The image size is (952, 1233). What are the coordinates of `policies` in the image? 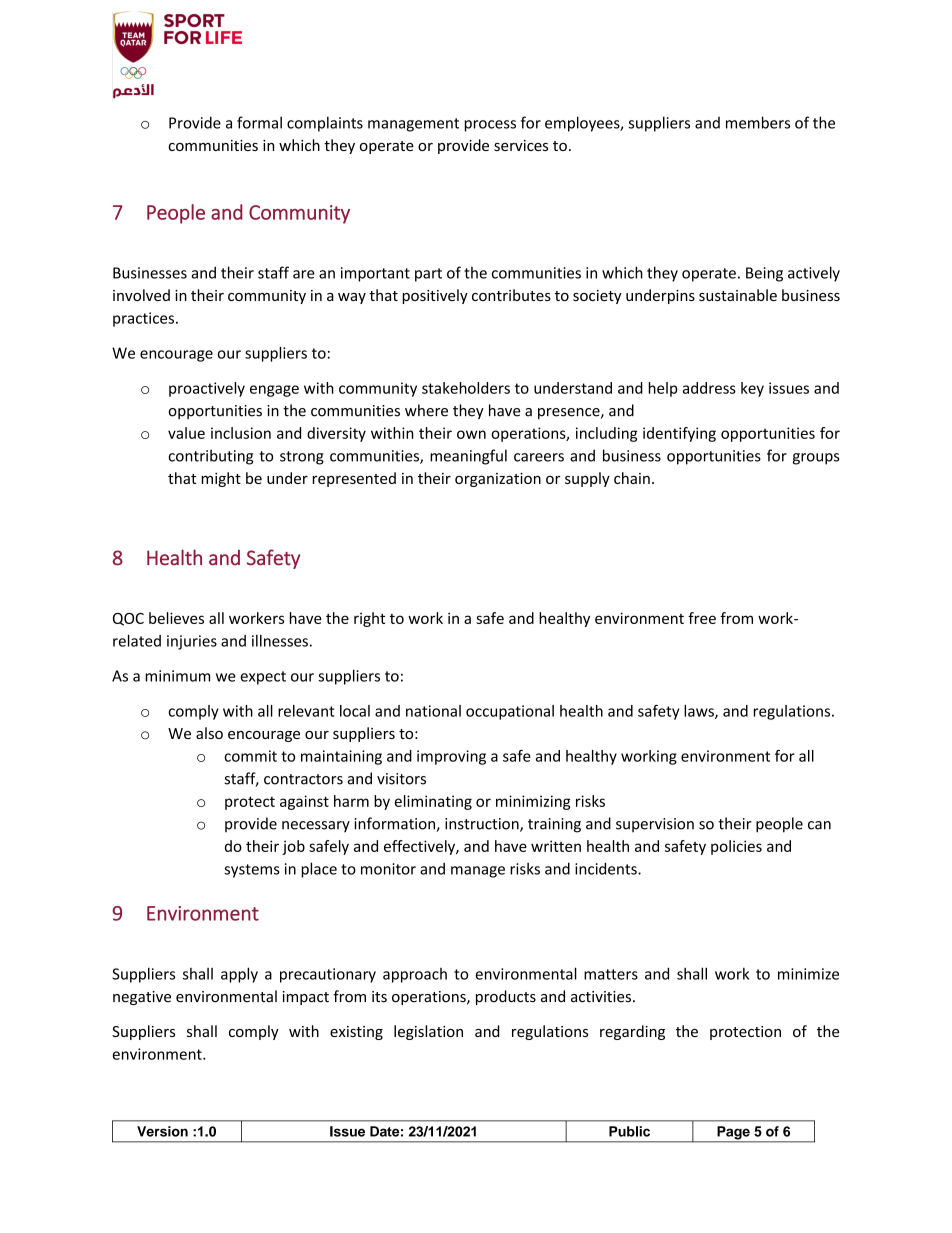 It's located at (736, 847).
